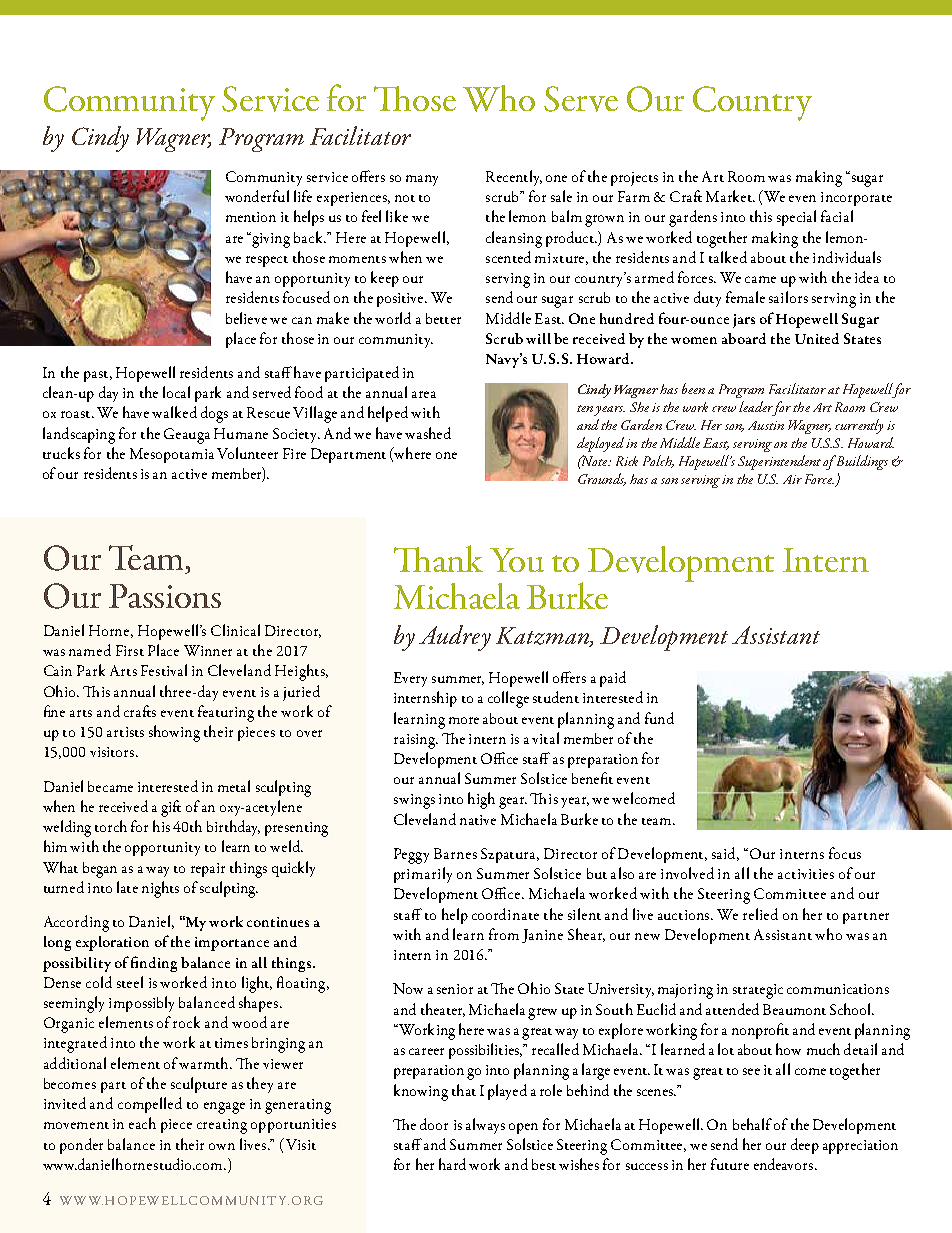  What do you see at coordinates (659, 718) in the screenshot?
I see `fund` at bounding box center [659, 718].
